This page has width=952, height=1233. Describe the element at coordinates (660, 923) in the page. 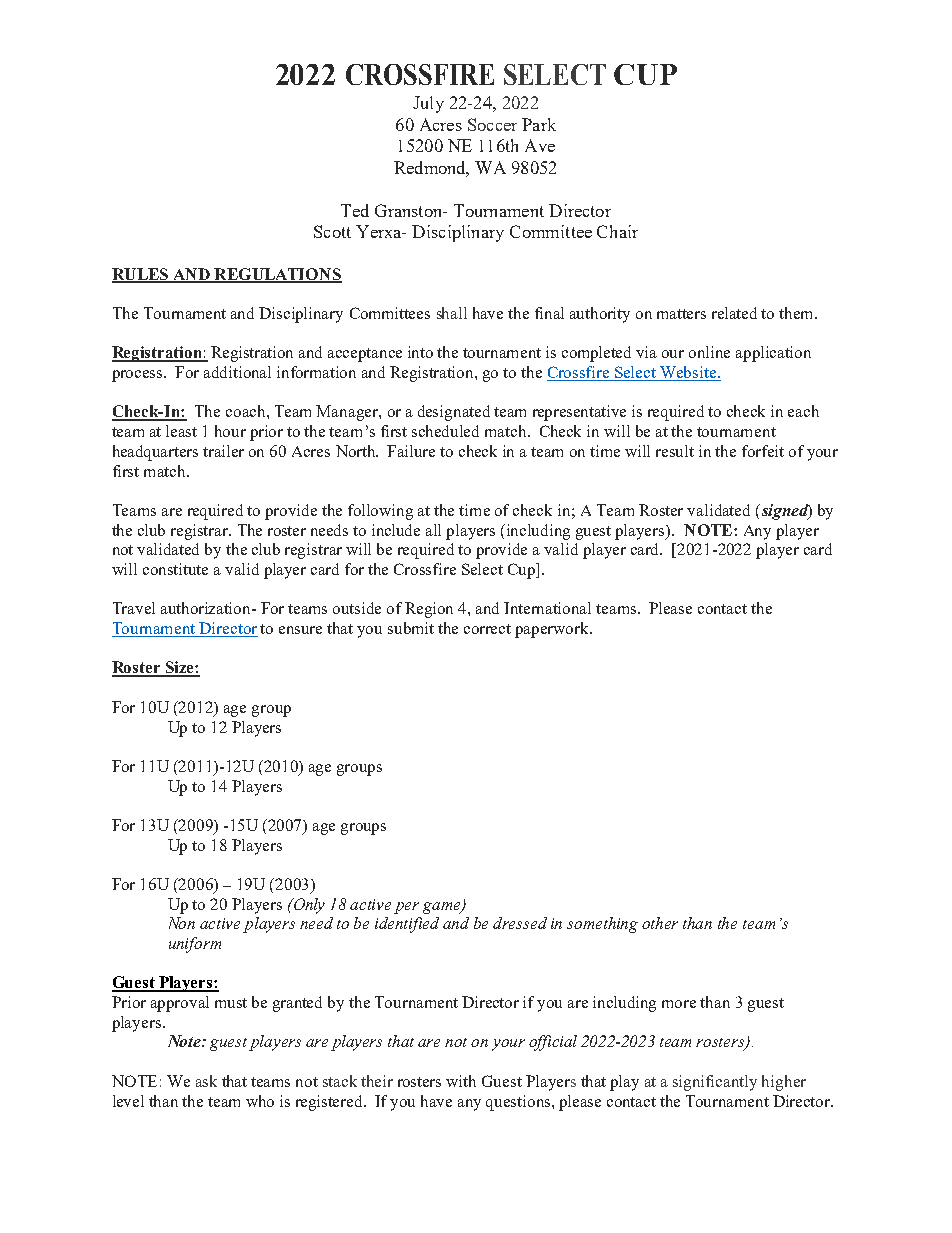

I see `other` at that location.
